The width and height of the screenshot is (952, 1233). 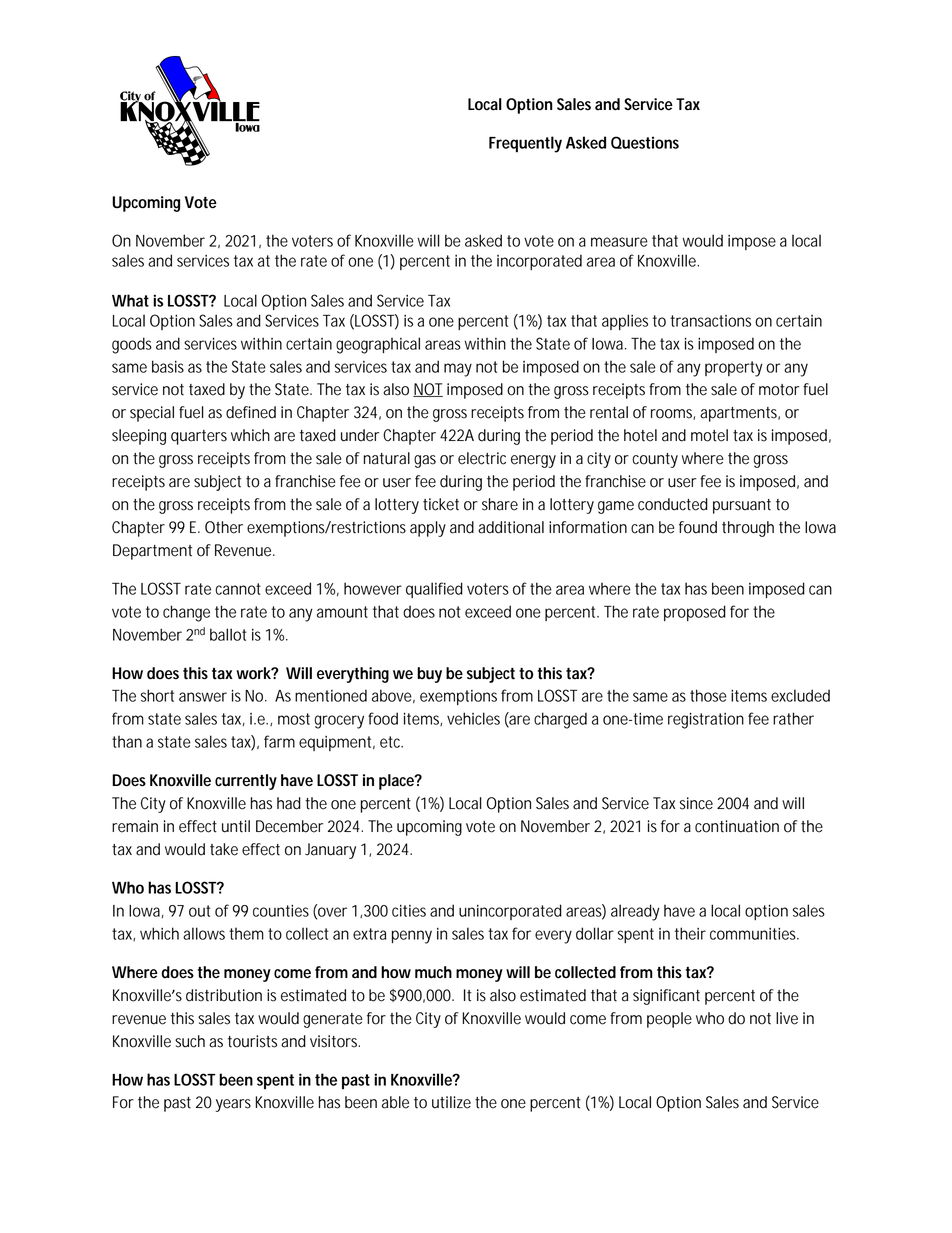 I want to click on qualified, so click(x=434, y=590).
